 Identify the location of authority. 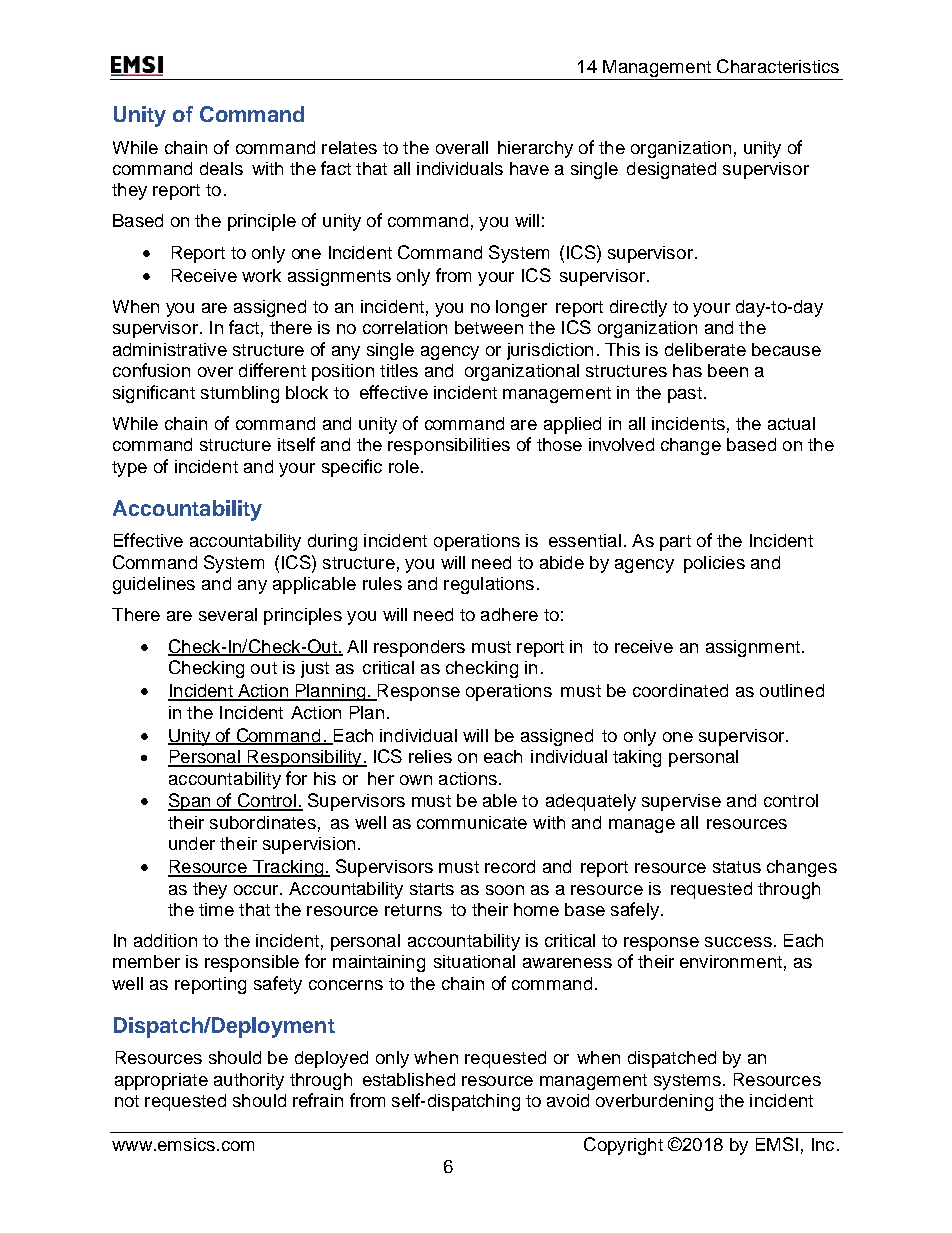
(249, 1081).
